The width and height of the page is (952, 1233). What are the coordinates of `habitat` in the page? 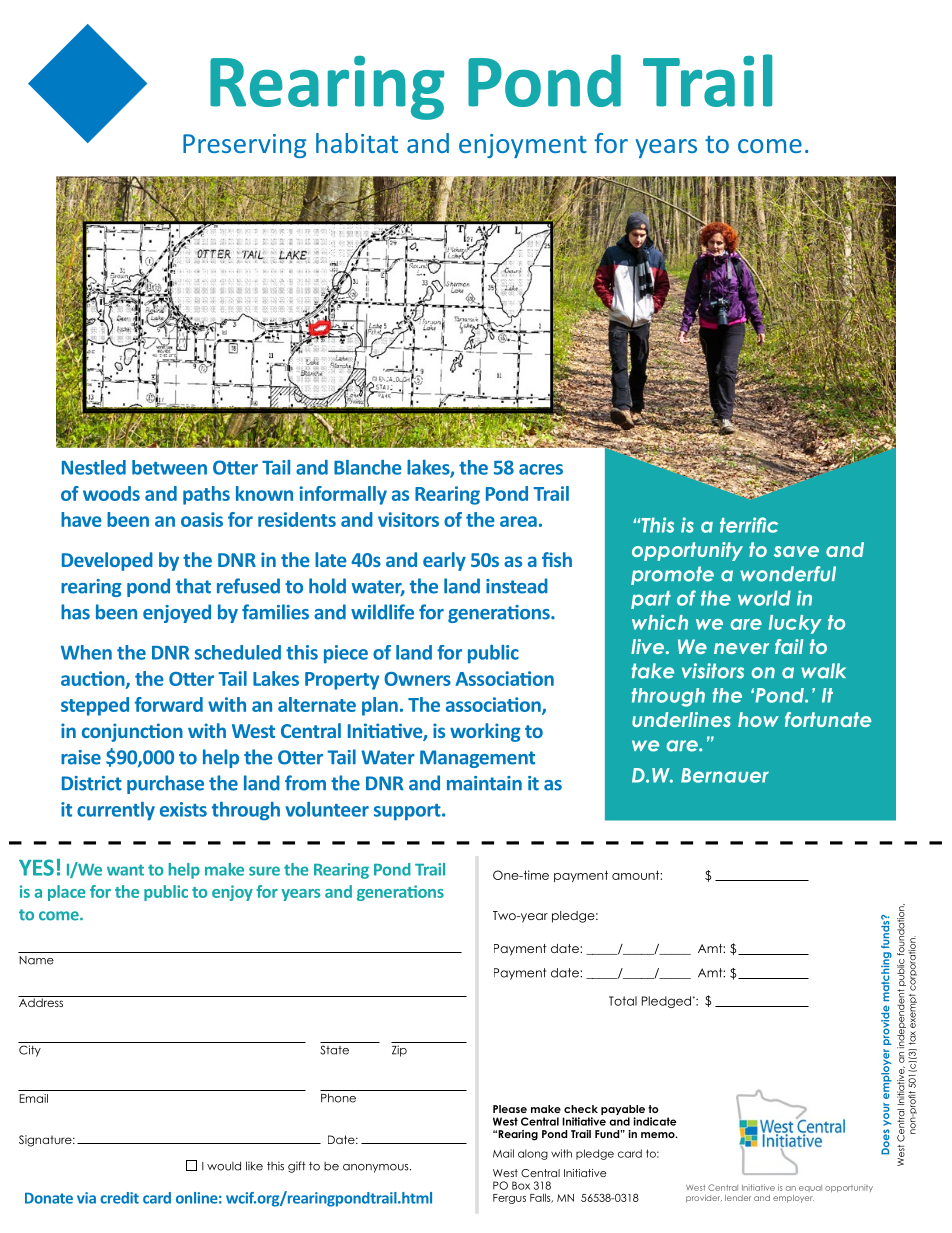 It's located at (357, 143).
